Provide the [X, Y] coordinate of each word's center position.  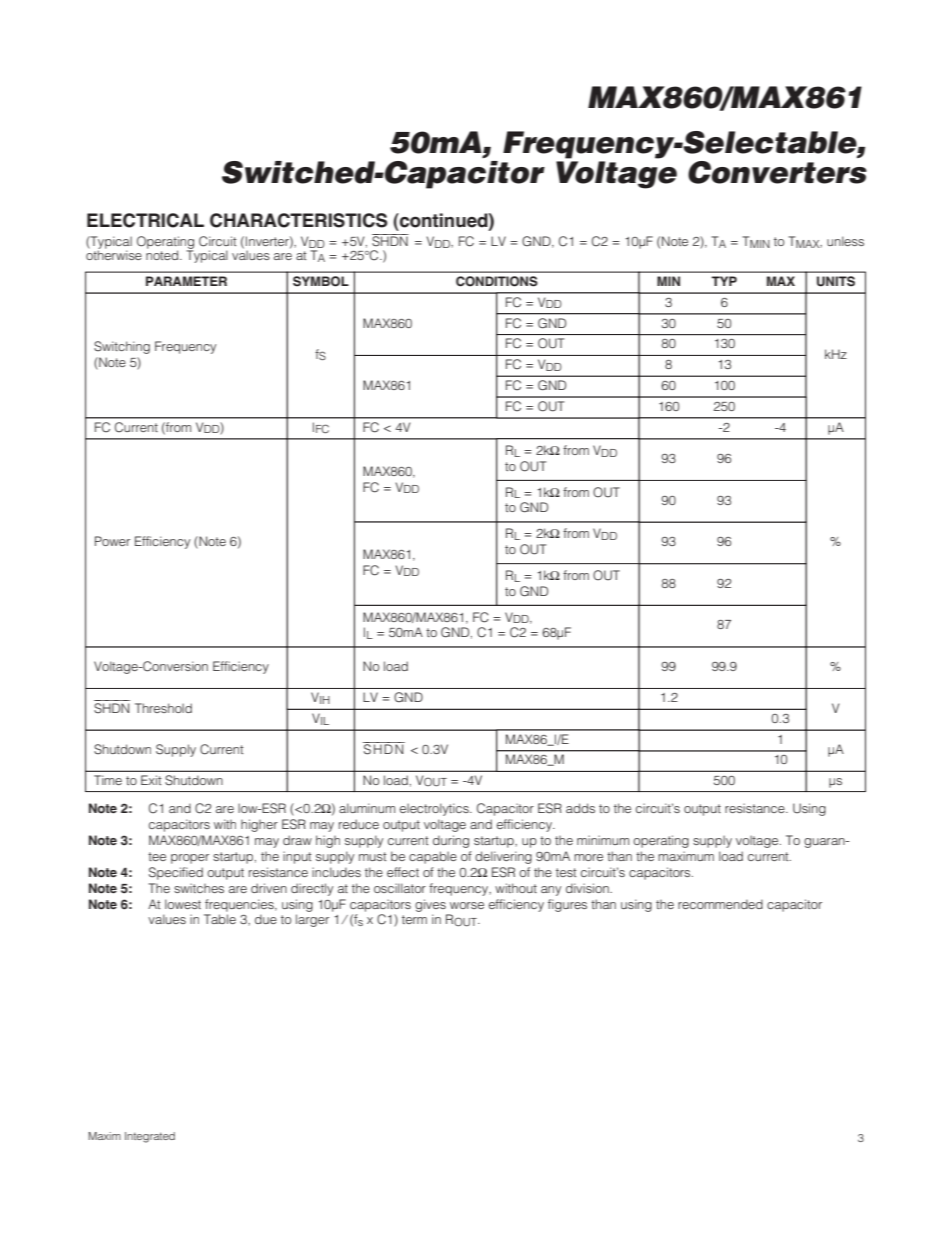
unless [845, 241]
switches [199, 888]
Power [112, 541]
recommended [720, 904]
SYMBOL [321, 281]
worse [467, 905]
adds [580, 808]
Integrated [150, 1137]
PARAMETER [186, 281]
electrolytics [435, 809]
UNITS [836, 281]
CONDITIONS [497, 281]
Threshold [163, 708]
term [414, 919]
